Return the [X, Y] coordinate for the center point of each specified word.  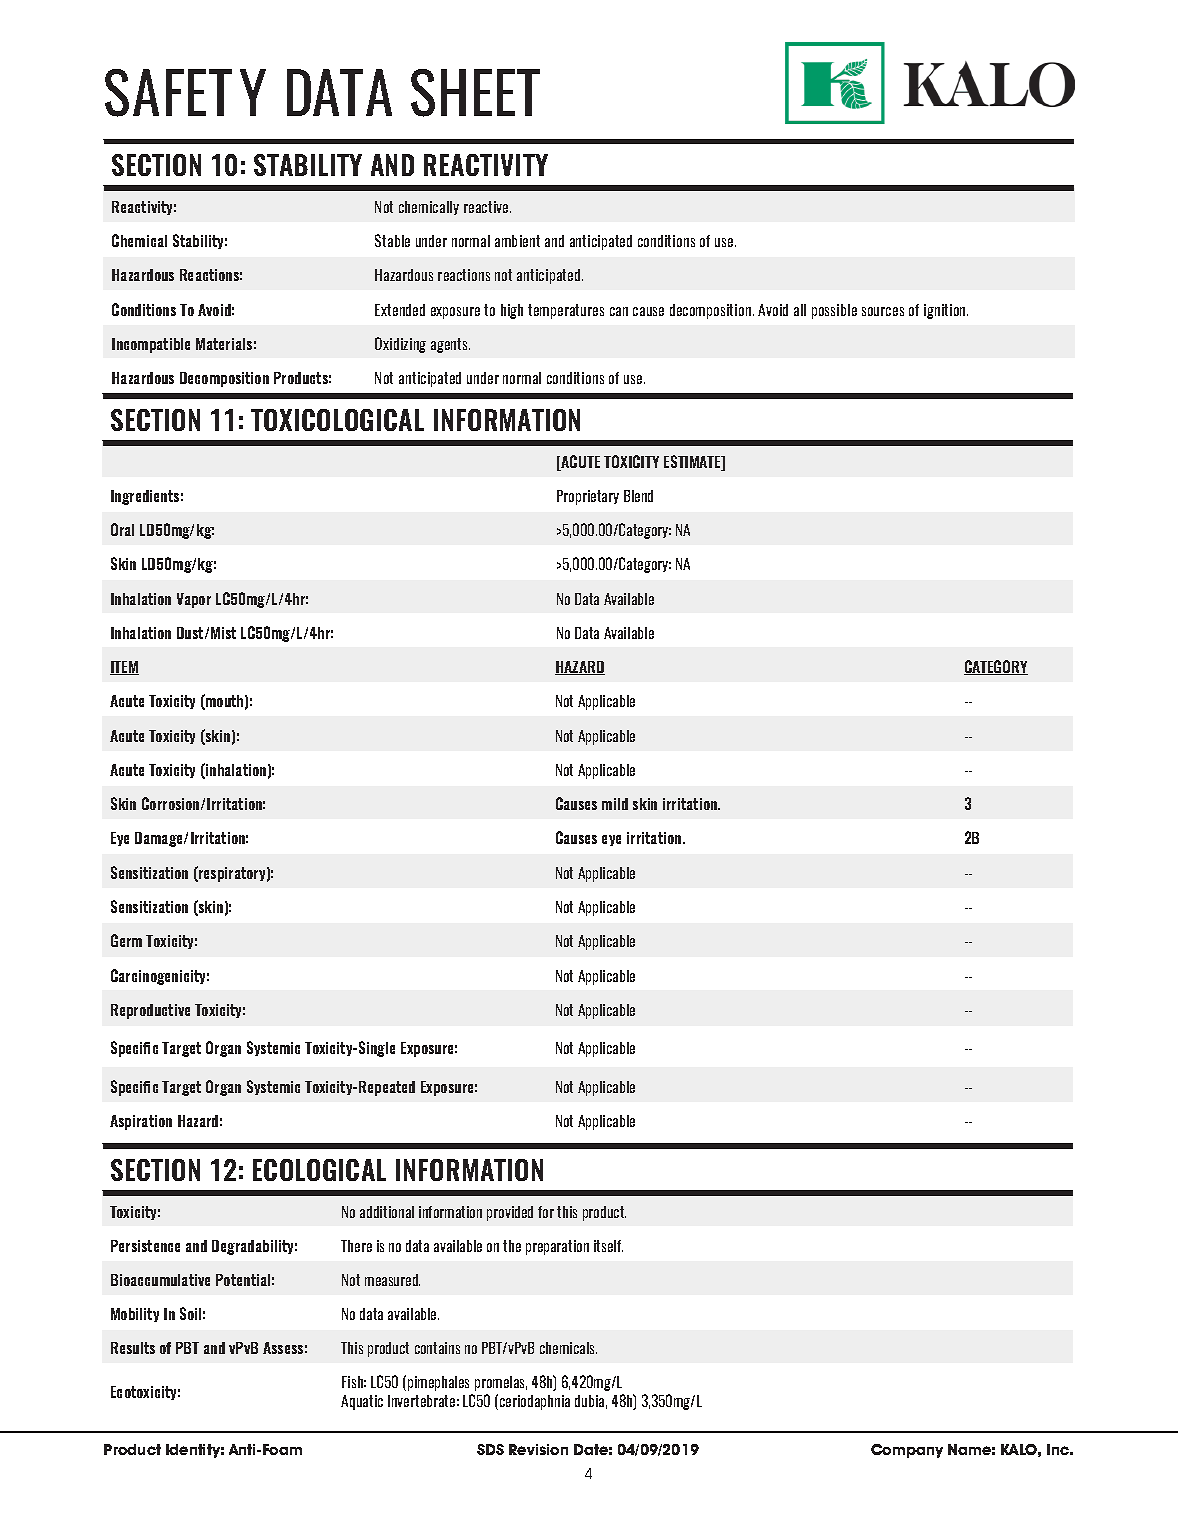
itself [608, 1246]
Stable [392, 240]
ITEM [124, 668]
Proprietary [588, 497]
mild [615, 804]
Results [133, 1348]
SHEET [475, 93]
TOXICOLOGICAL [337, 420]
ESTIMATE [693, 463]
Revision [538, 1449]
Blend [638, 496]
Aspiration [141, 1122]
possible [834, 311]
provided [510, 1213]
